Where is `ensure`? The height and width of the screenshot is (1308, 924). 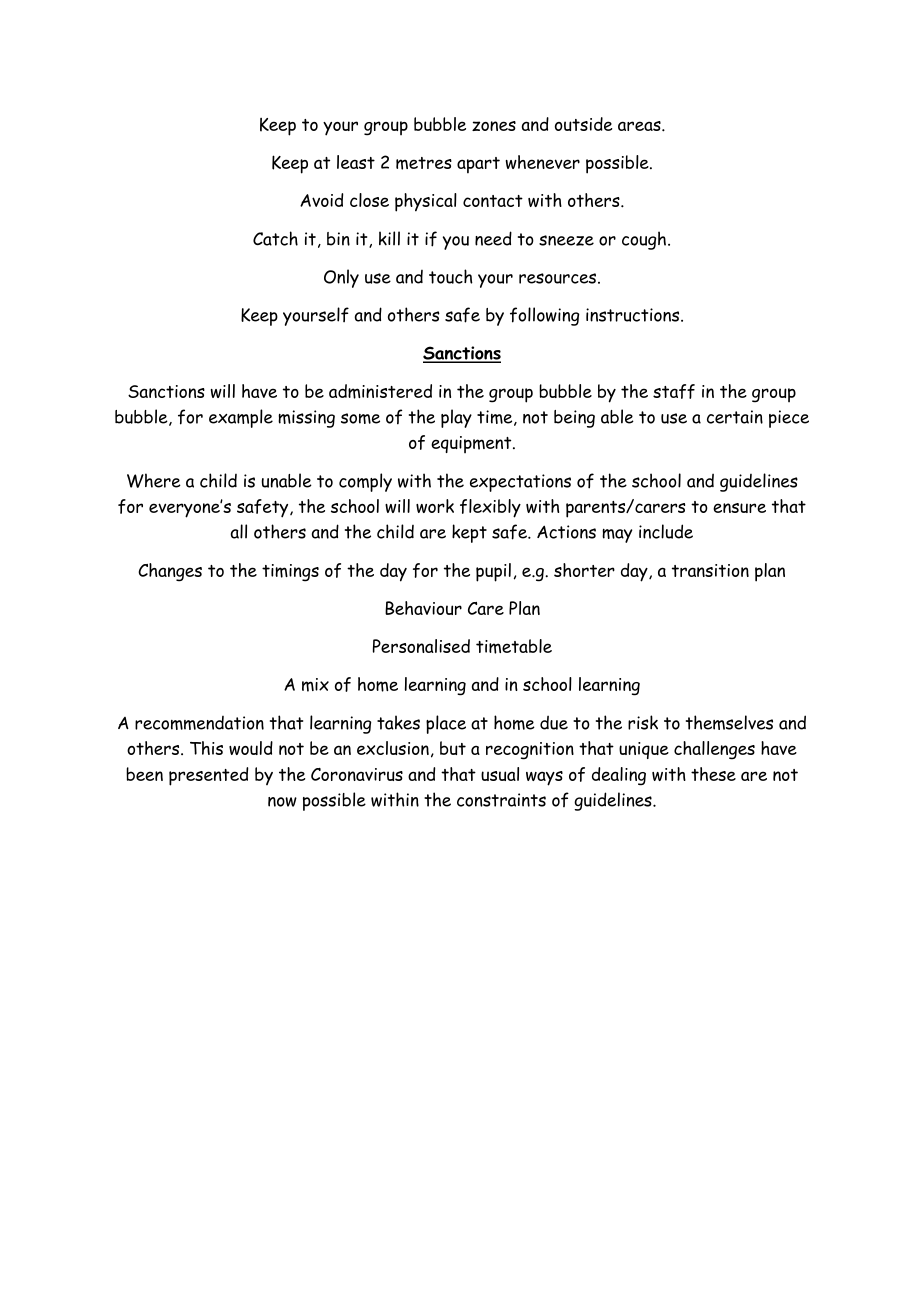
ensure is located at coordinates (739, 508).
